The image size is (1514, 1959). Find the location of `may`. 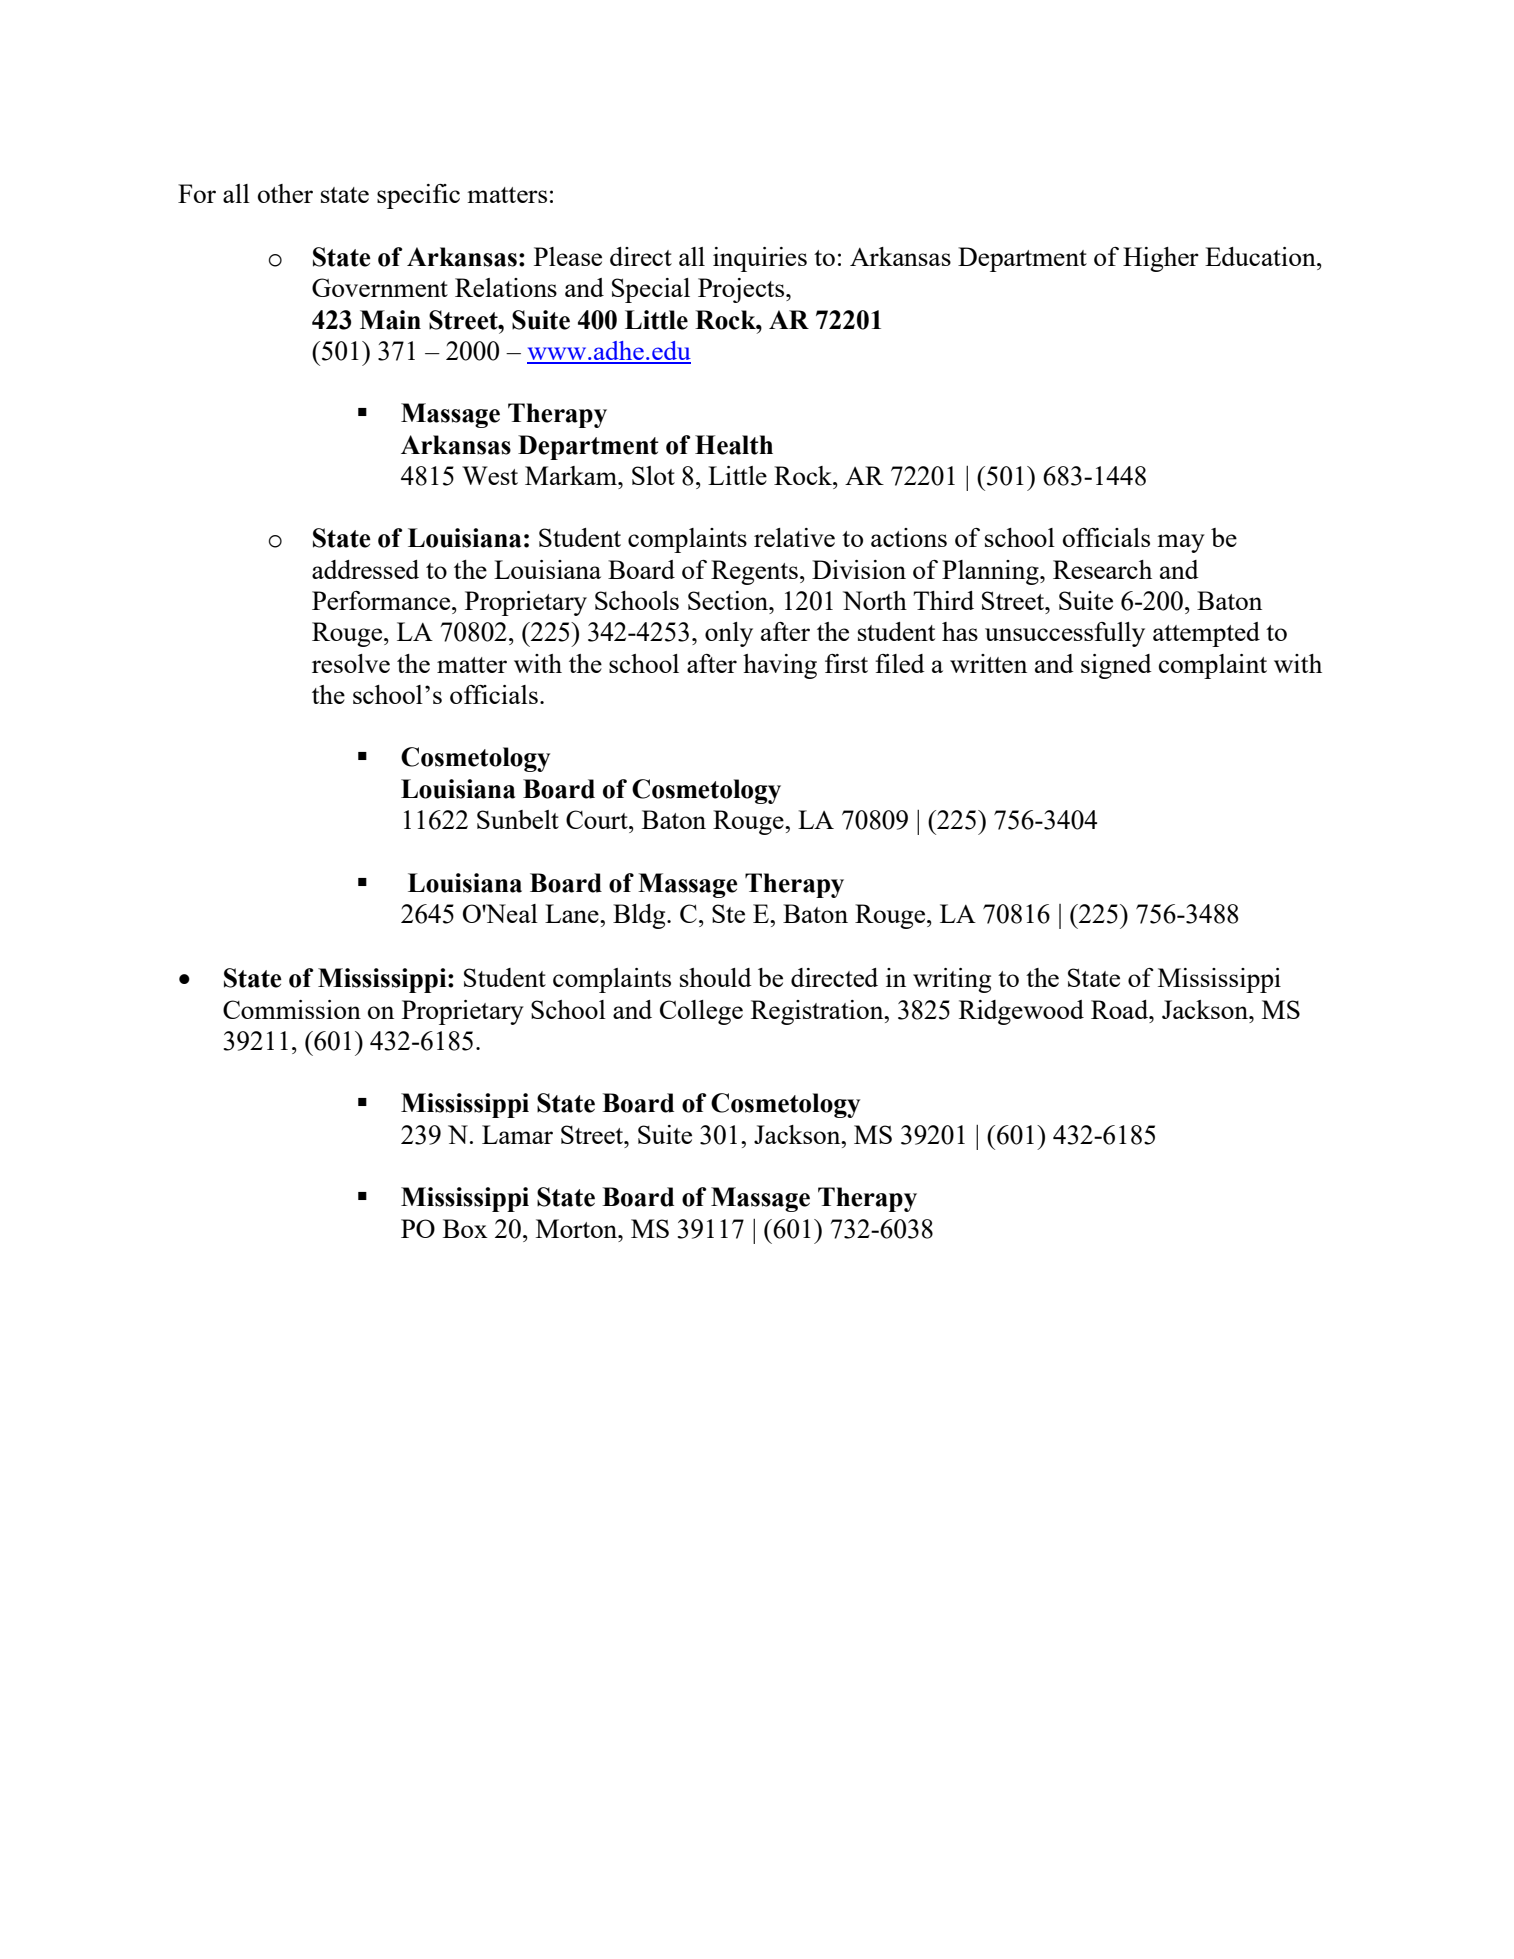

may is located at coordinates (1181, 543).
